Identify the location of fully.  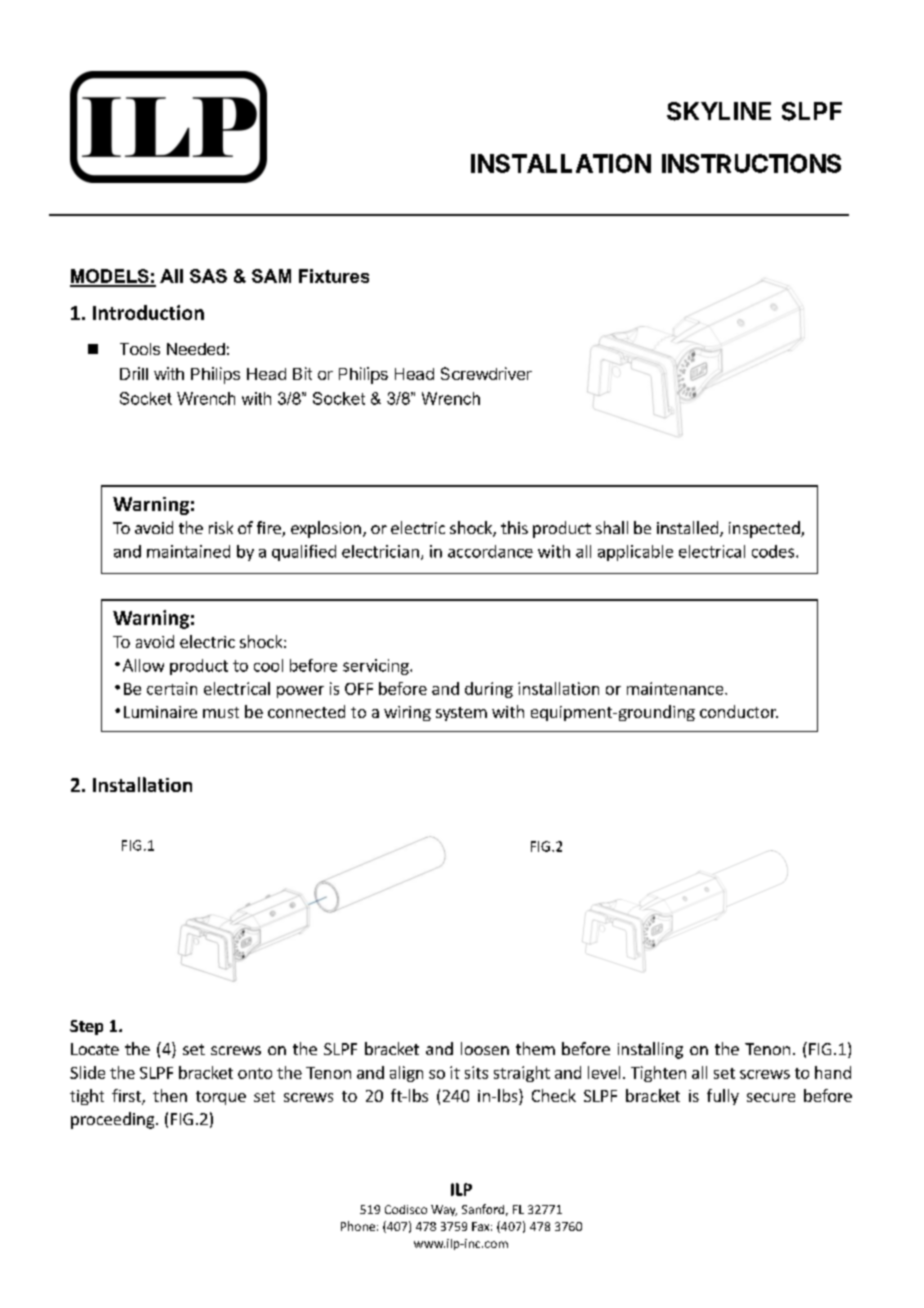
(723, 1097).
